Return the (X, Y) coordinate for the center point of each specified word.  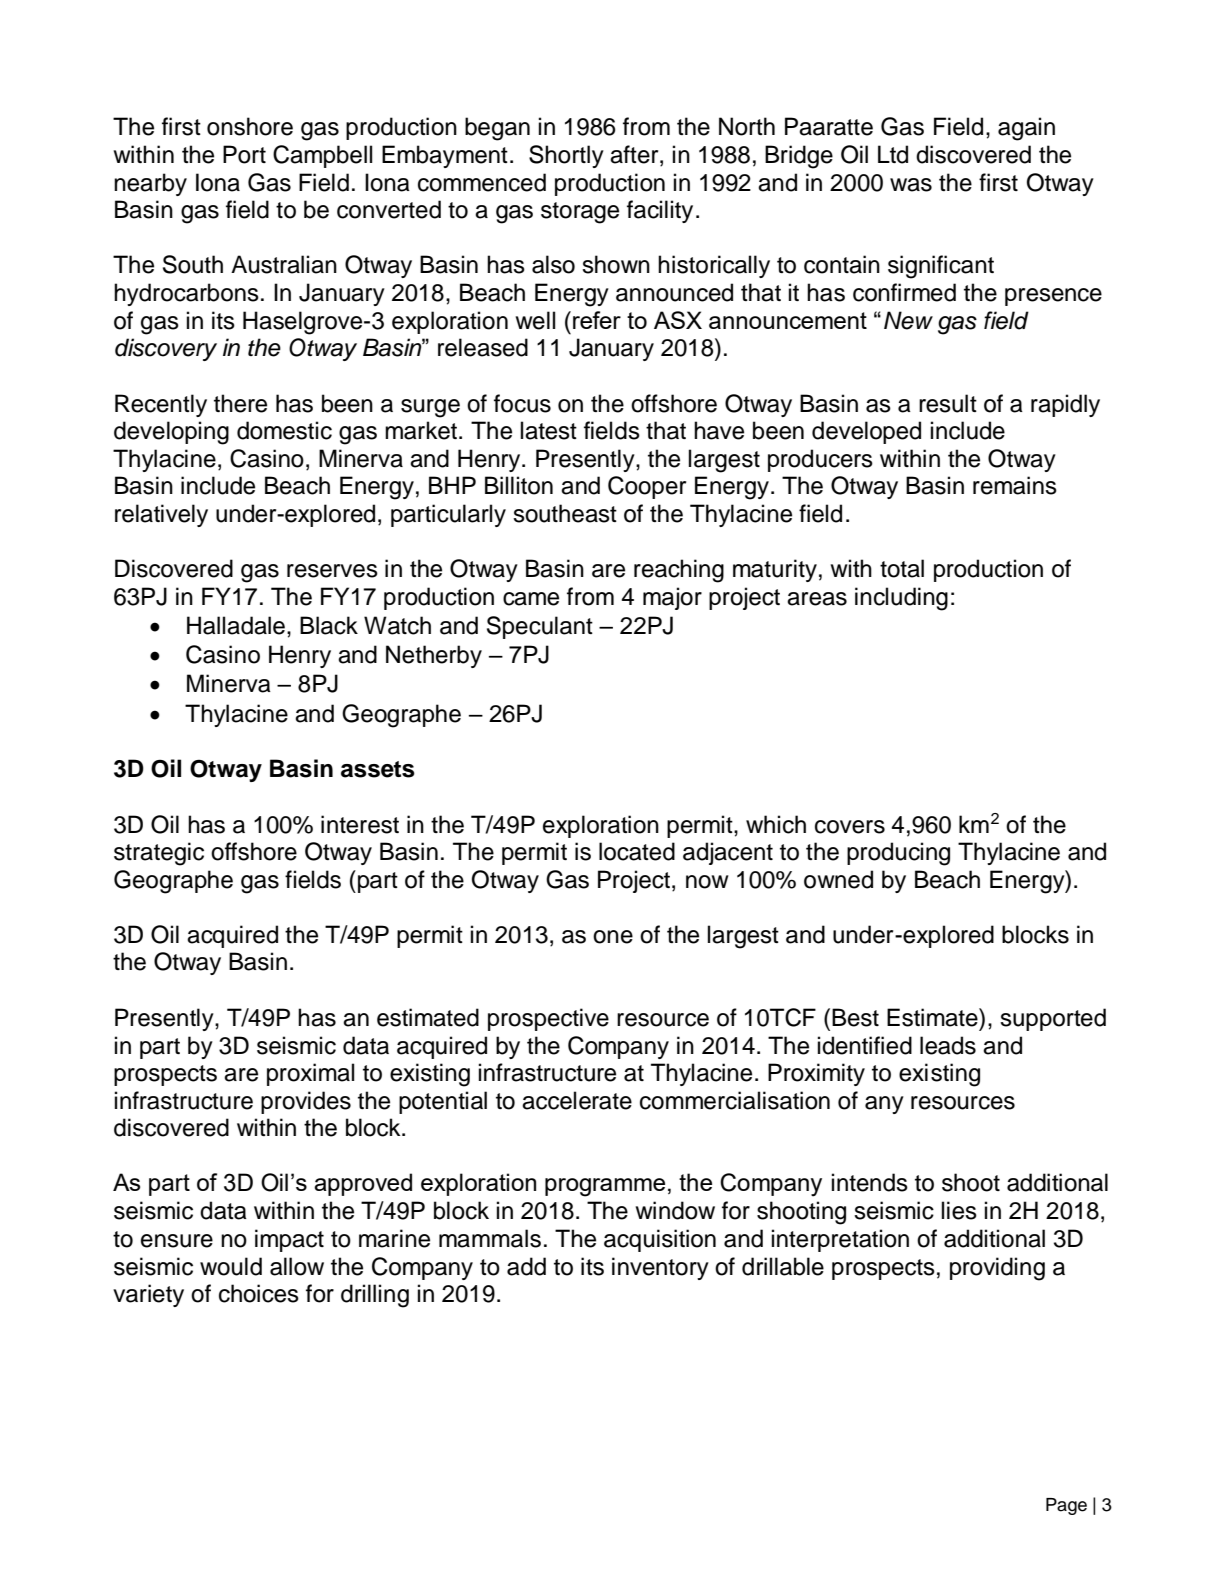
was (911, 185)
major (672, 598)
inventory (660, 1268)
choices (259, 1293)
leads (948, 1045)
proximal (310, 1074)
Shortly (566, 156)
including (901, 599)
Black (329, 625)
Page (1066, 1506)
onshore (250, 126)
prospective (548, 1019)
